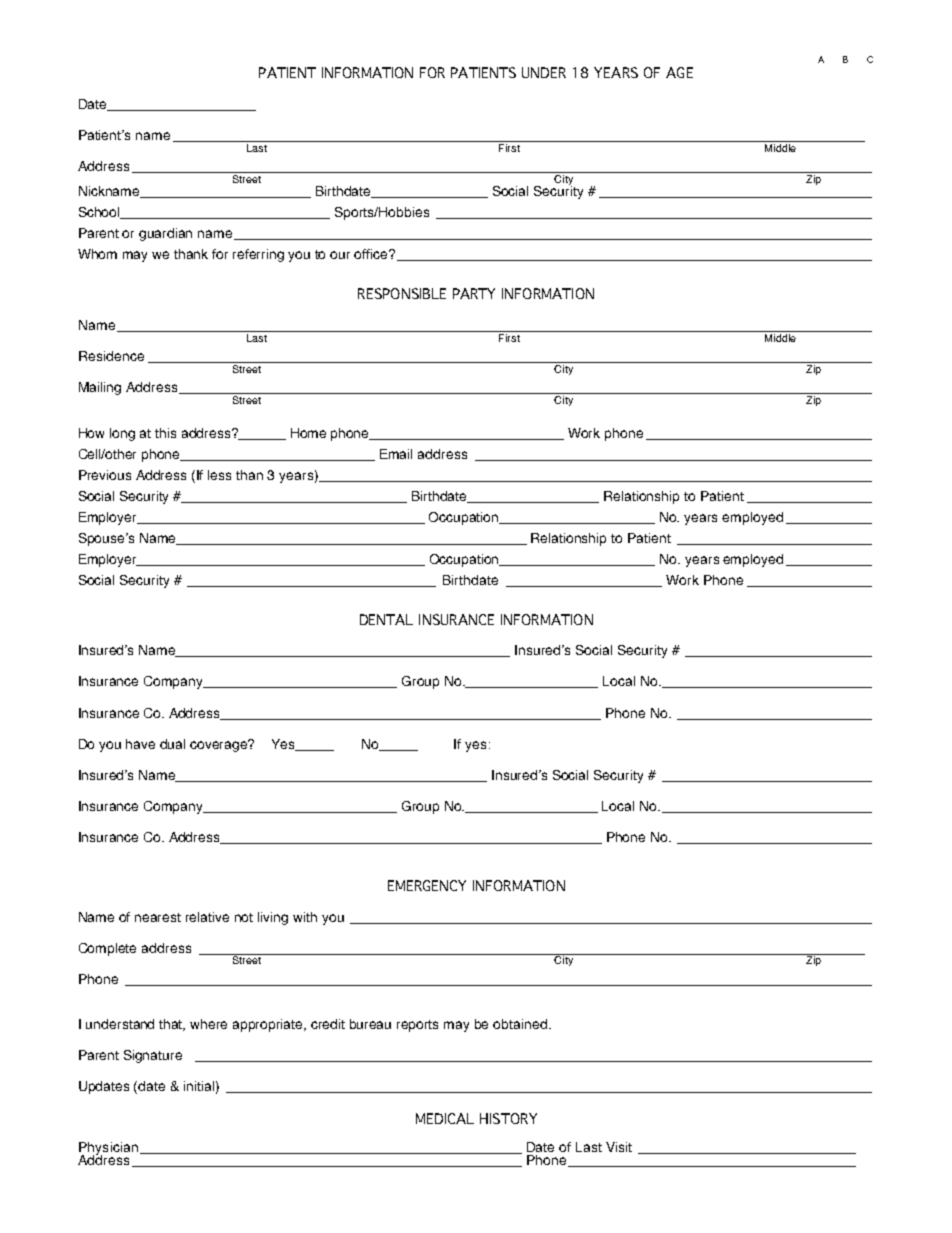  I want to click on HISTORY, so click(508, 1118).
